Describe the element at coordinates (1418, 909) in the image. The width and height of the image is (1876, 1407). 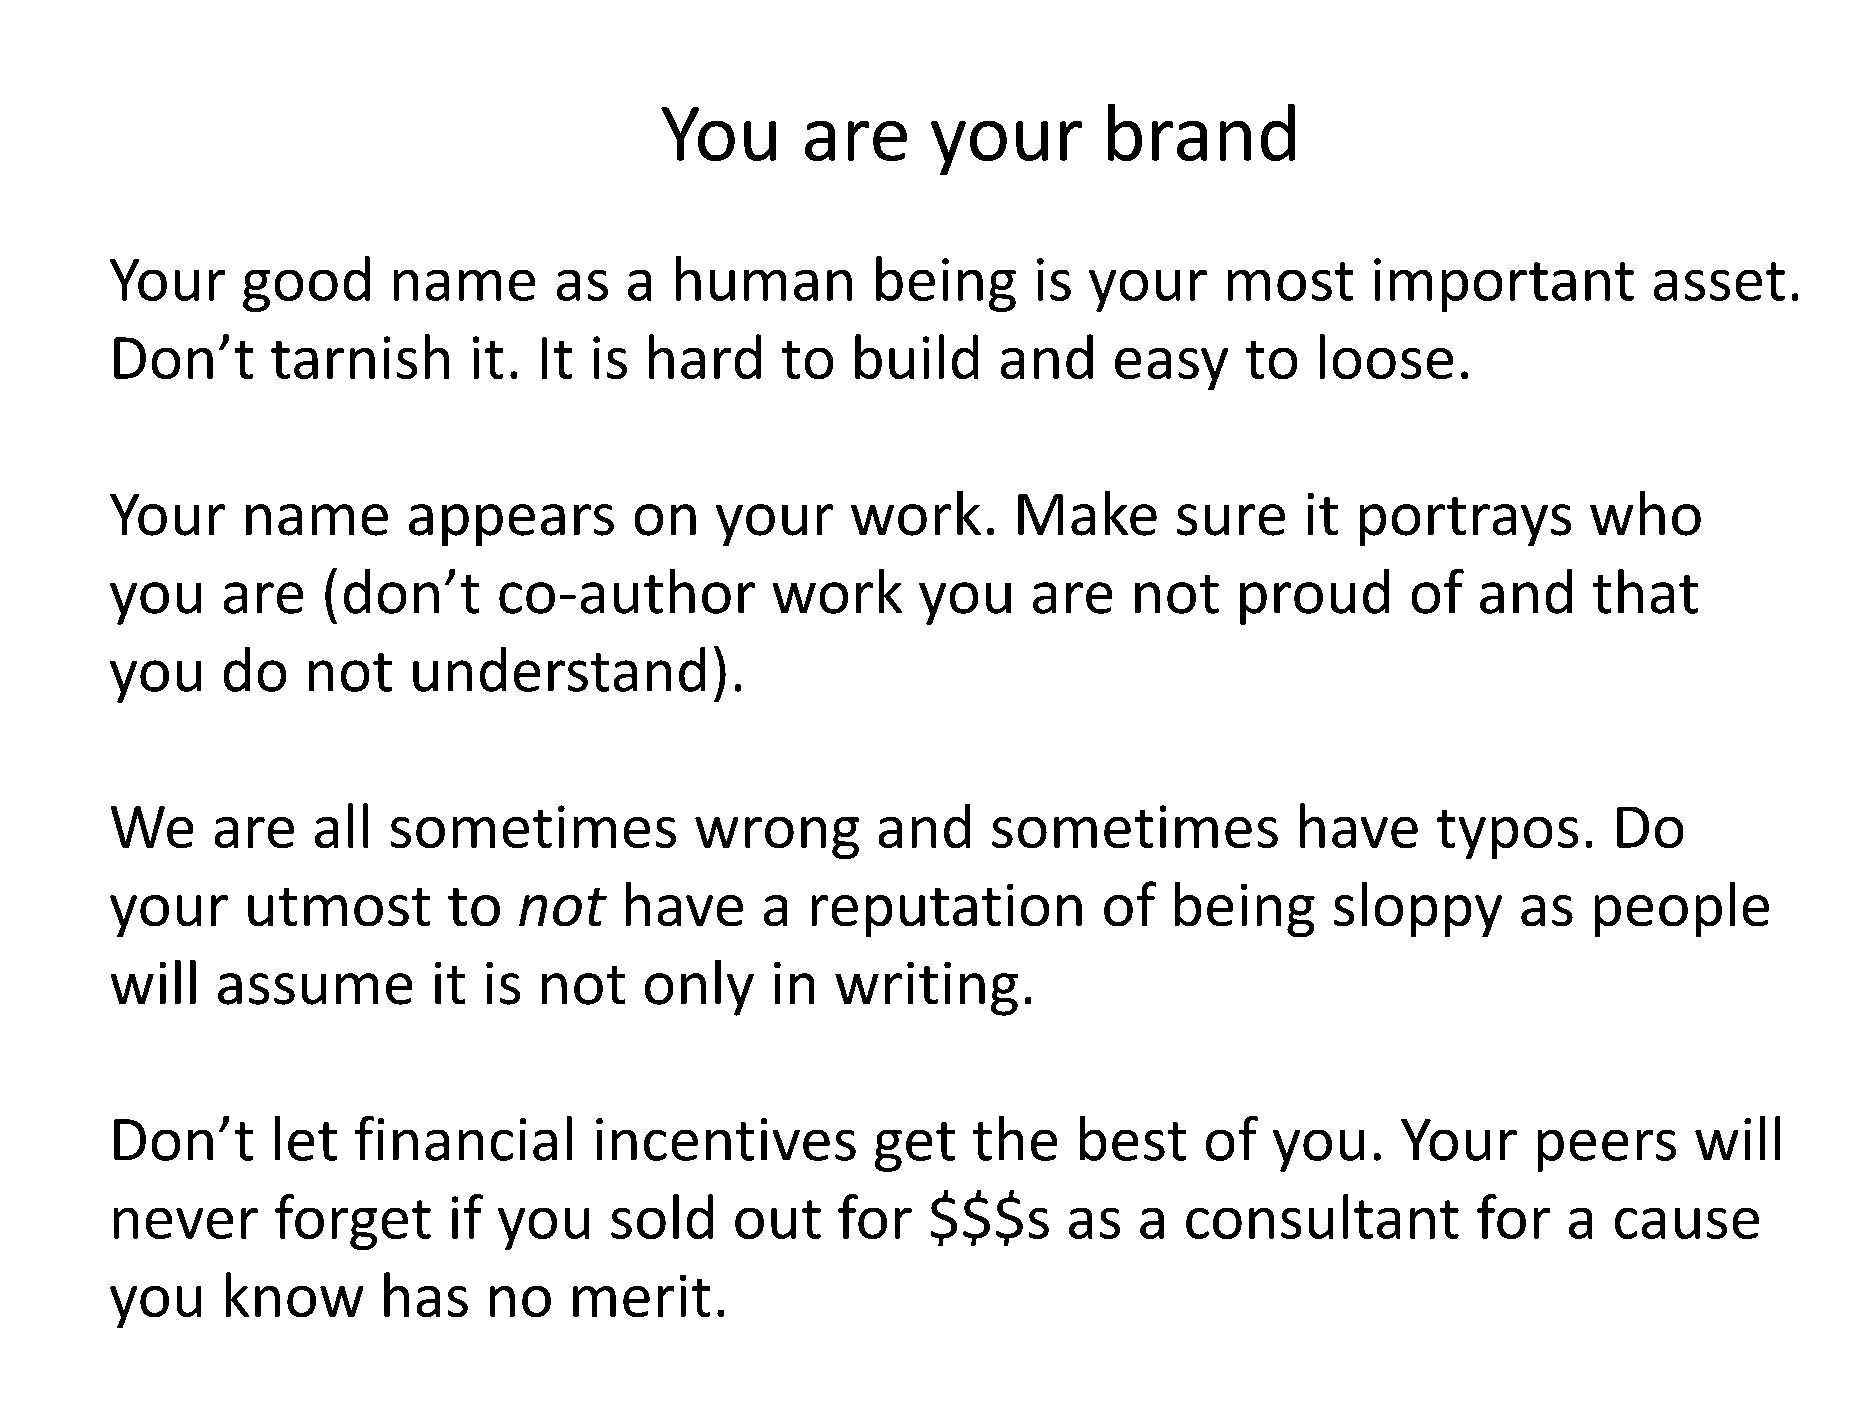
I see `sloppy` at that location.
